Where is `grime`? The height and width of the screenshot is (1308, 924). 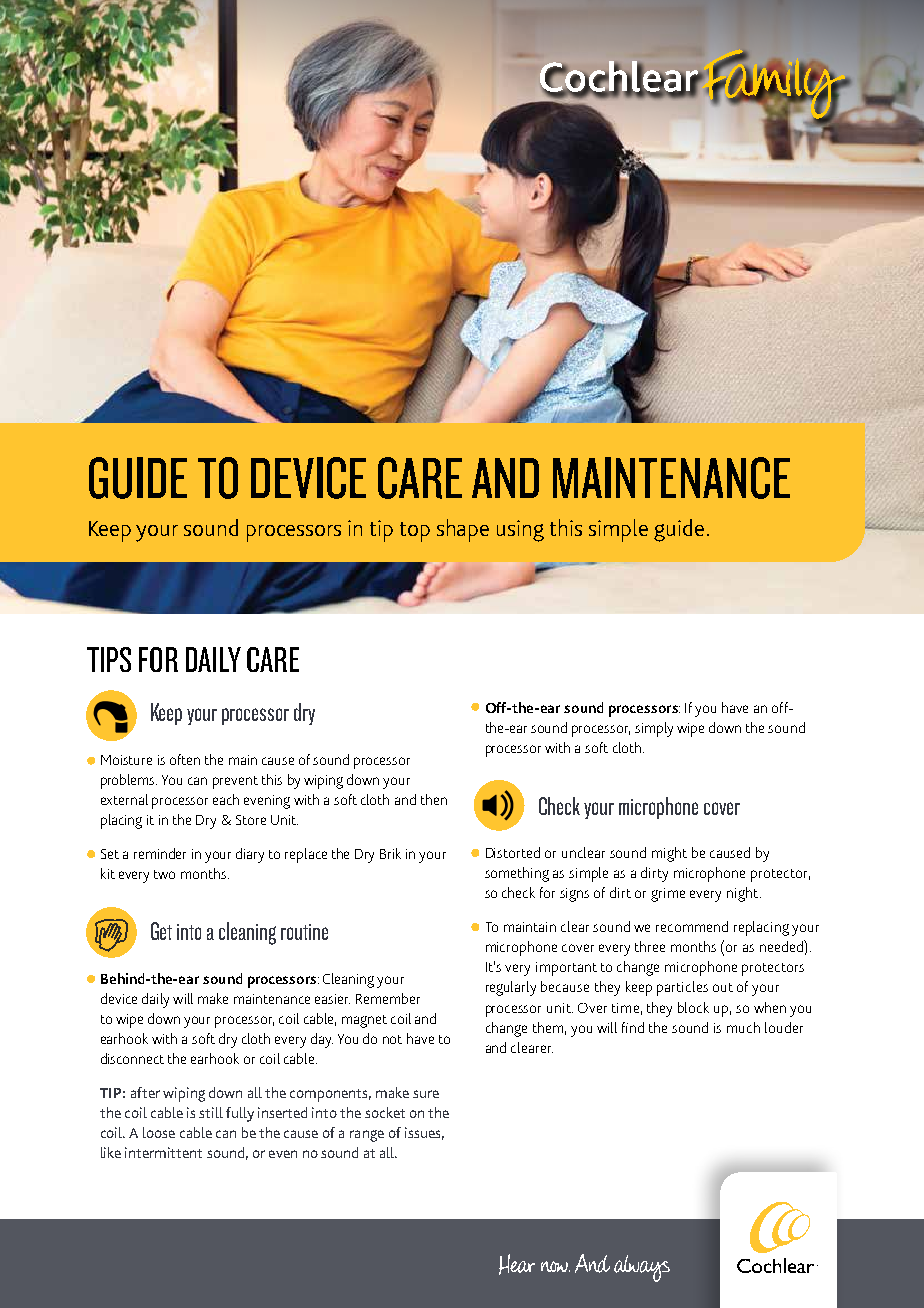 grime is located at coordinates (668, 895).
